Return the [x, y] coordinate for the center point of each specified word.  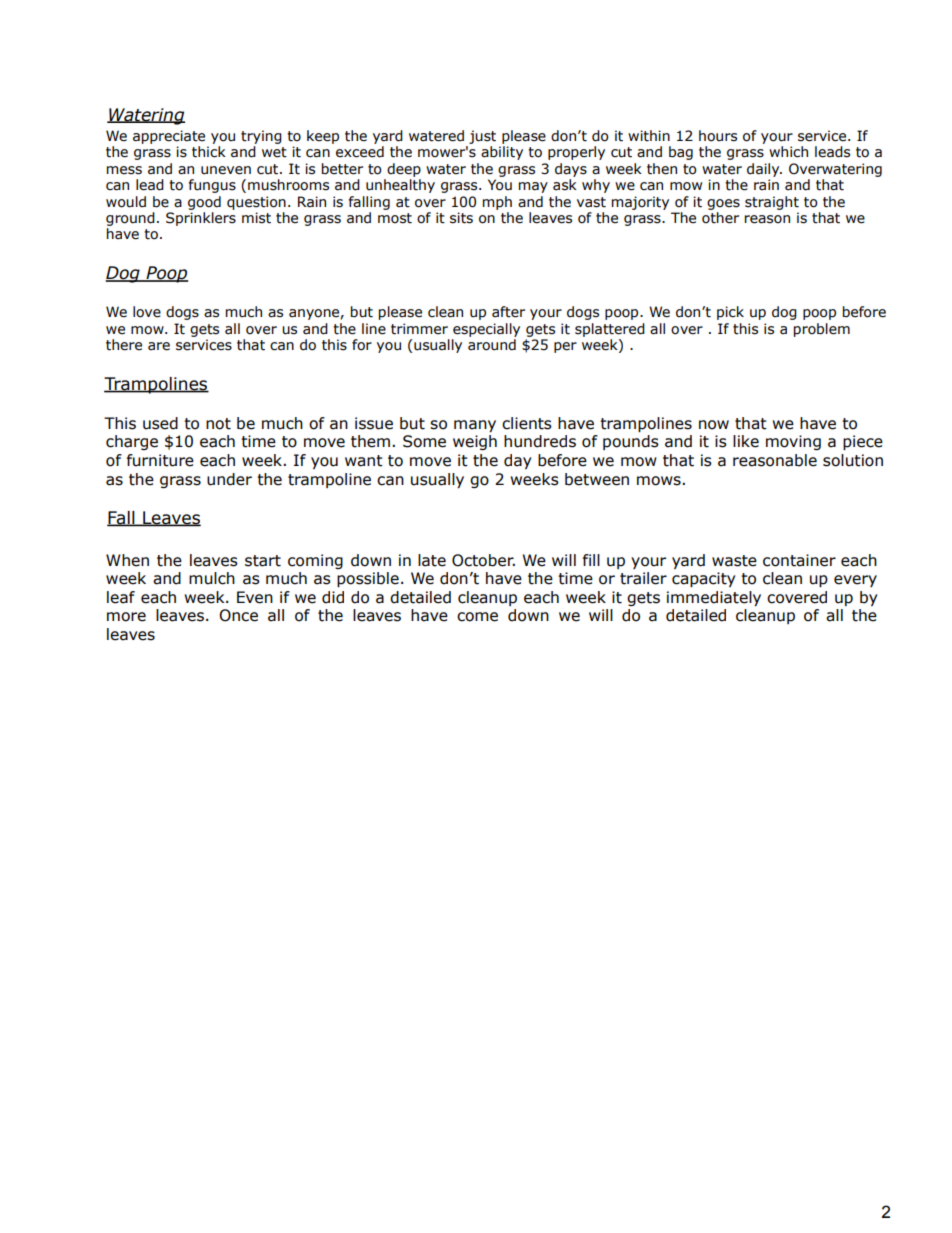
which [788, 152]
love [147, 312]
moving [793, 442]
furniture [160, 460]
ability [502, 153]
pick [730, 313]
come [477, 617]
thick [209, 152]
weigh [475, 442]
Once [238, 615]
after [508, 312]
